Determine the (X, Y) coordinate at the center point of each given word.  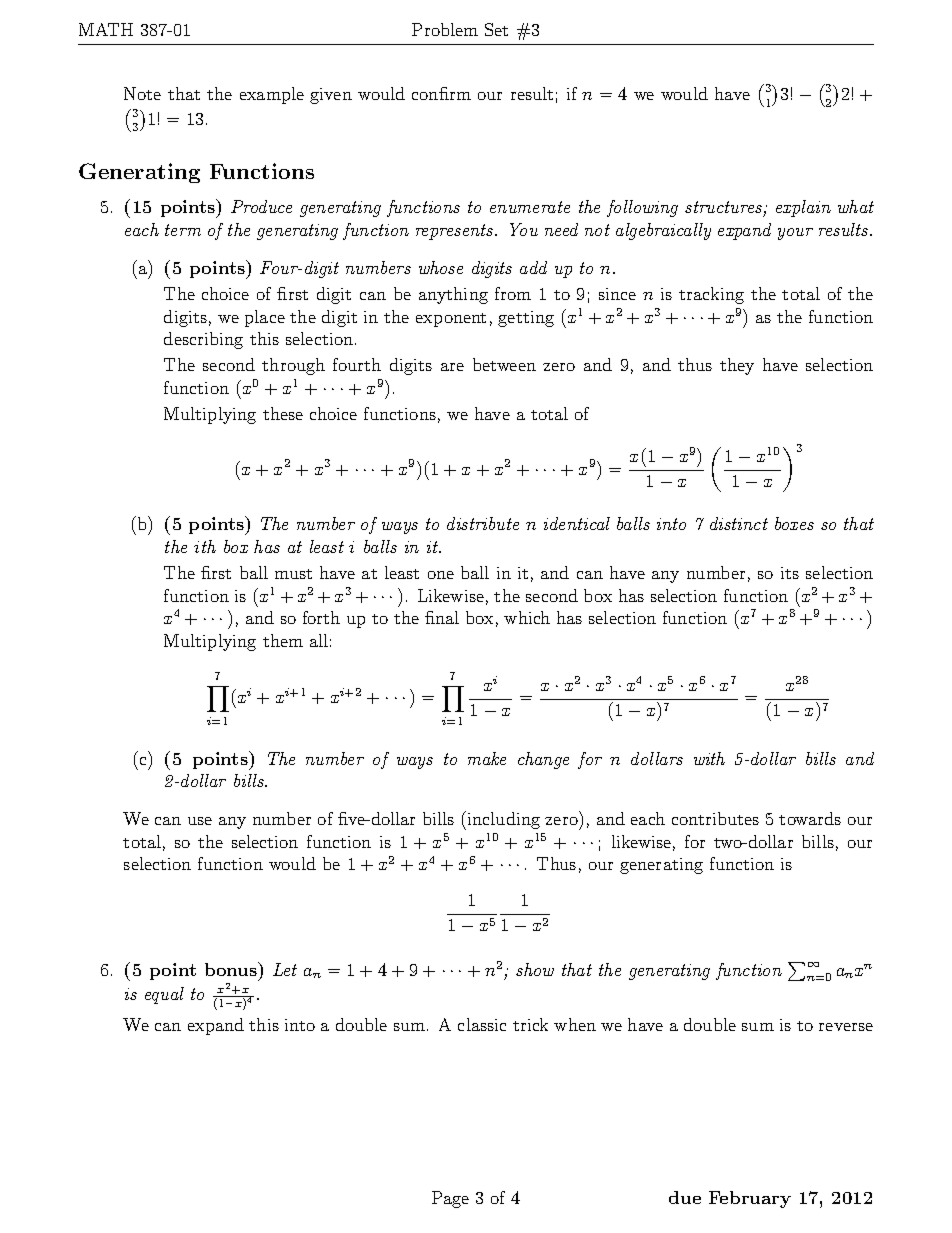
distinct (739, 523)
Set (496, 29)
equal (164, 995)
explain (803, 208)
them (283, 640)
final (442, 617)
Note (142, 93)
